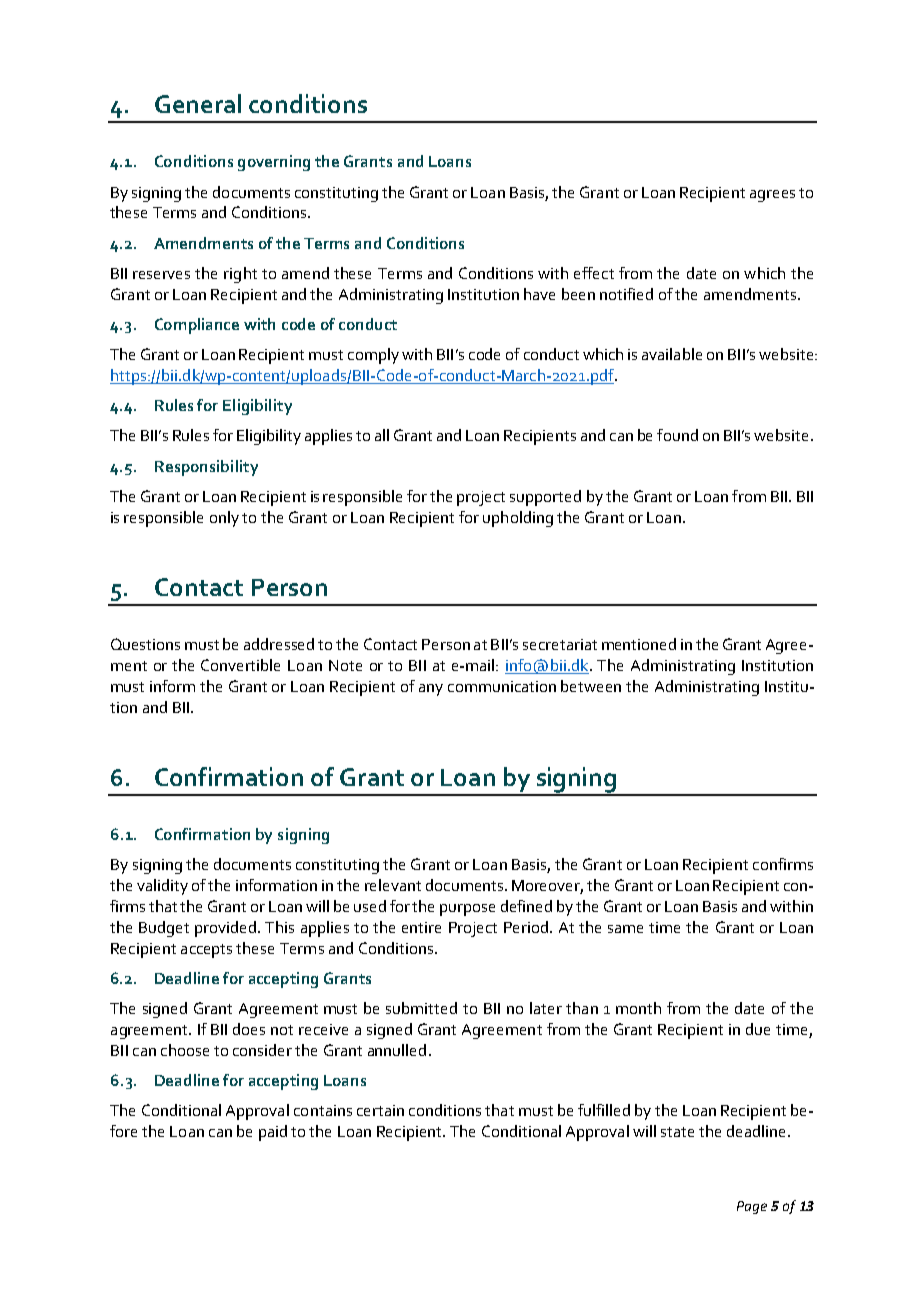  What do you see at coordinates (273, 1133) in the screenshot?
I see `paid` at bounding box center [273, 1133].
